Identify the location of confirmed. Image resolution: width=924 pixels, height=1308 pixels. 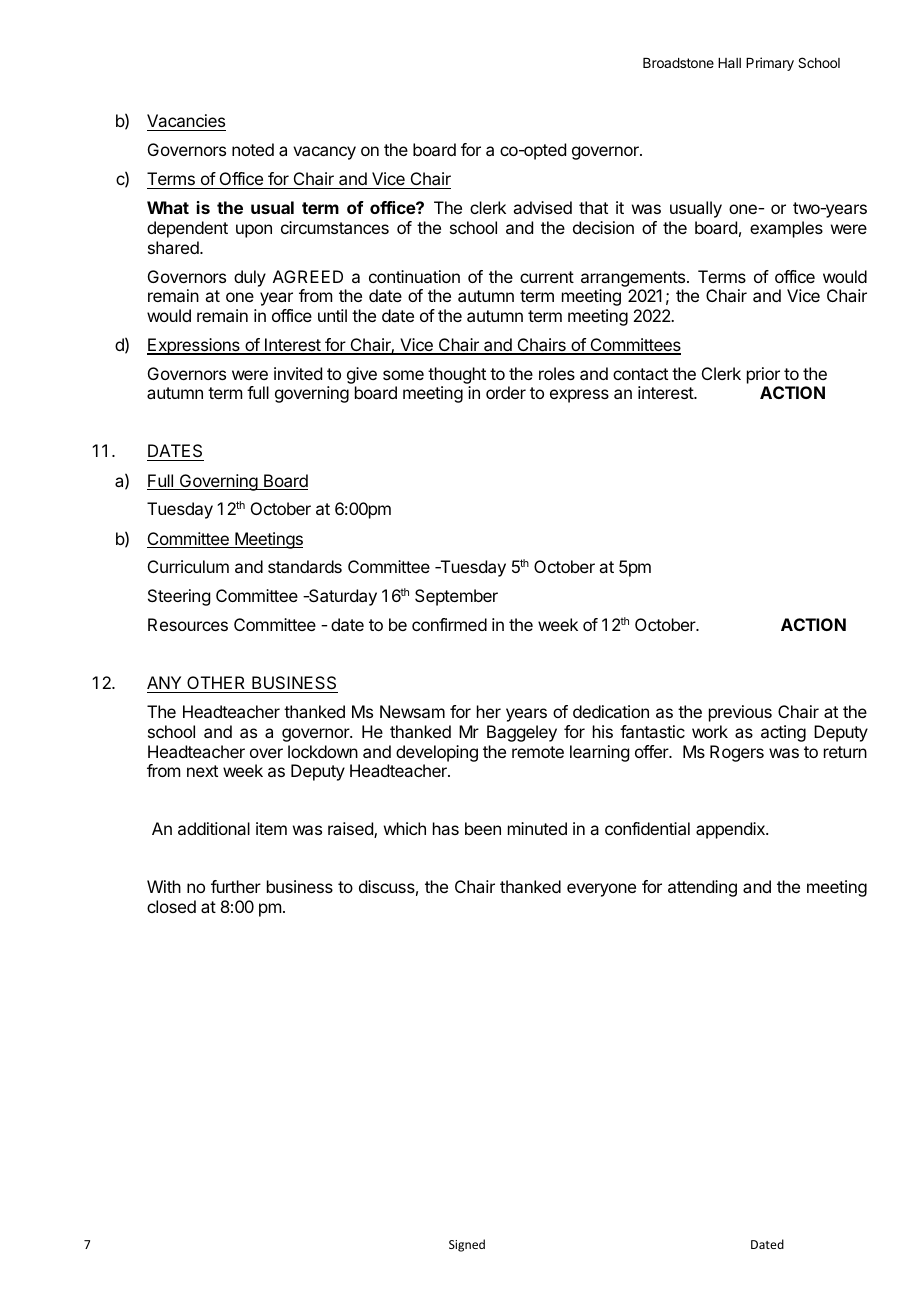
(449, 624).
